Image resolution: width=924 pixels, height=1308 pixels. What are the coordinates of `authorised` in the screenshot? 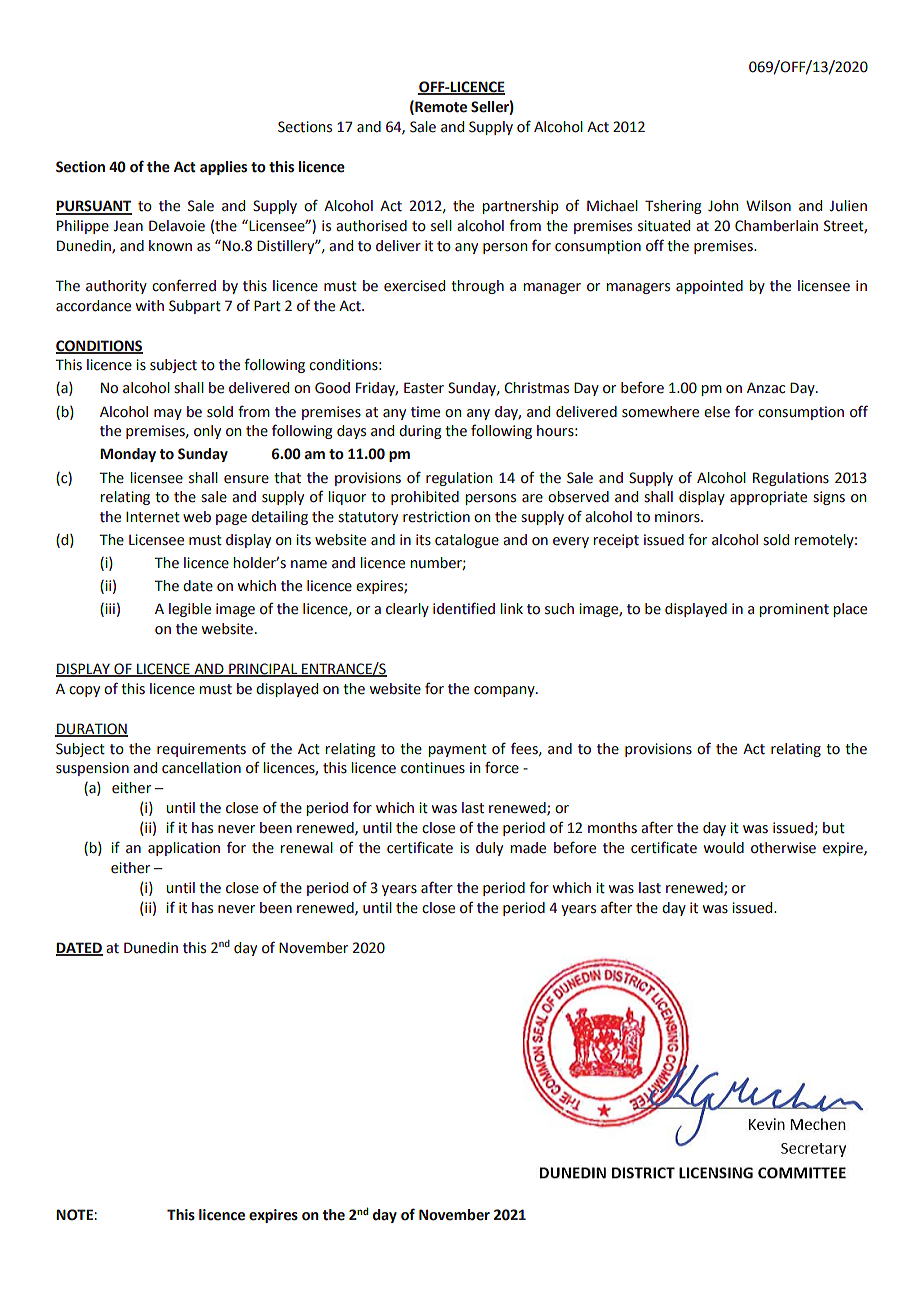 It's located at (371, 226).
